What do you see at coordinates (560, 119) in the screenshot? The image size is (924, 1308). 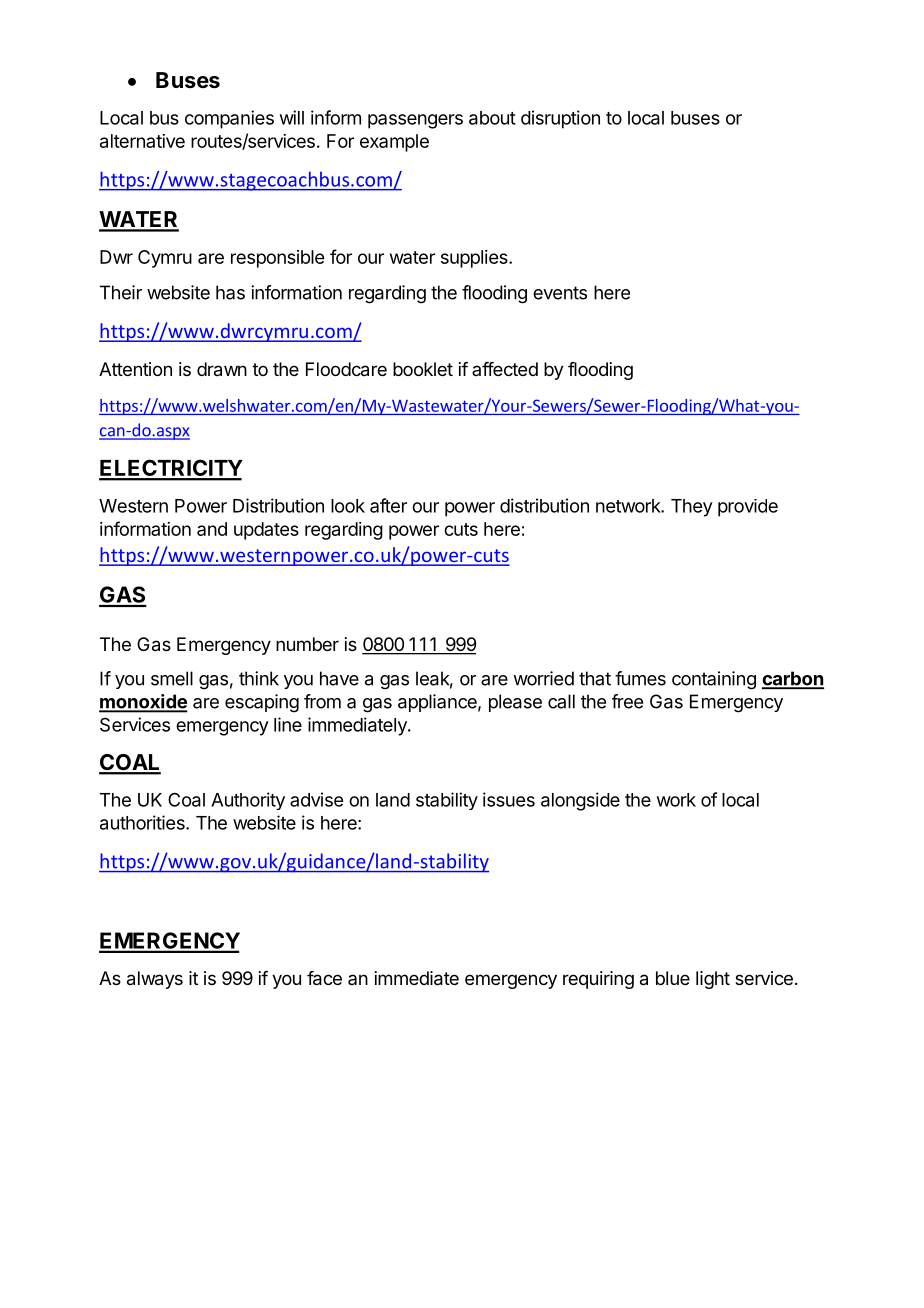 I see `disruption` at bounding box center [560, 119].
